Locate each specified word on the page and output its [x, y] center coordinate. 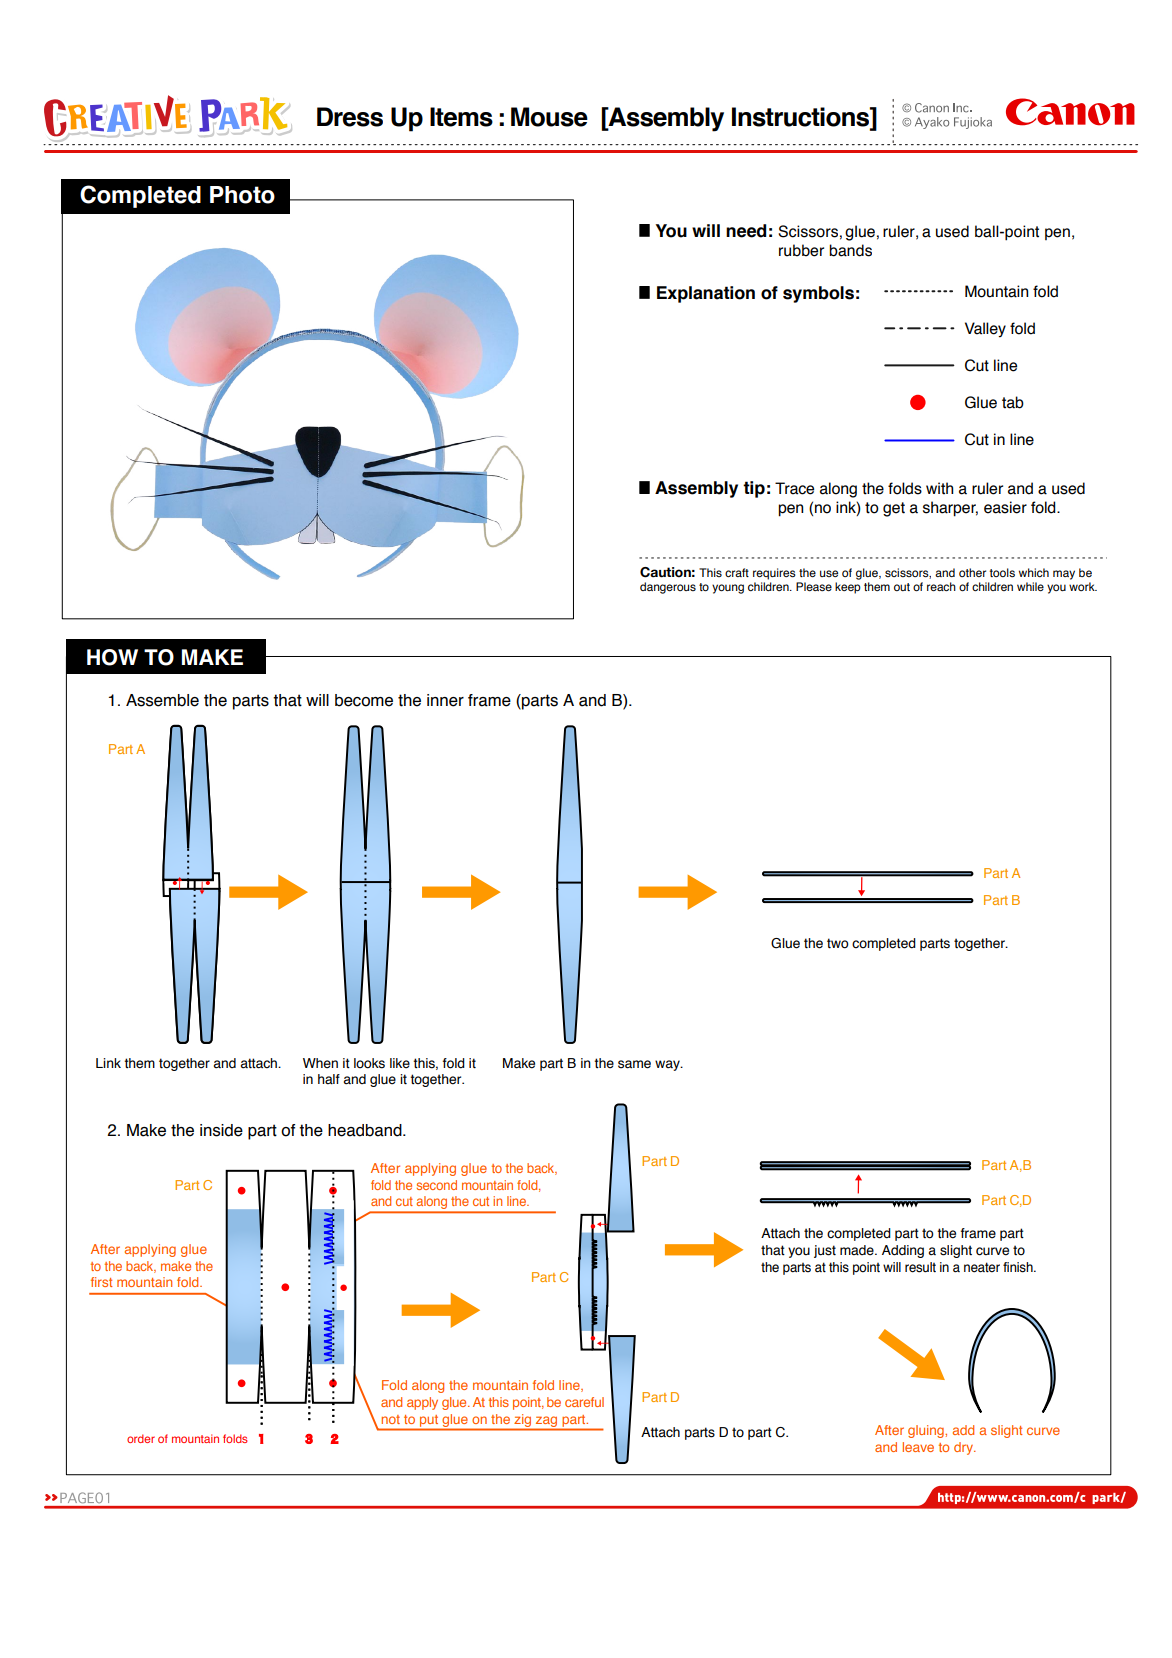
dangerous [668, 588]
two [838, 943]
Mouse [549, 117]
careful [584, 1402]
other [972, 572]
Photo [242, 195]
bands [850, 250]
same [634, 1064]
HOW [112, 657]
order [141, 1438]
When [320, 1063]
